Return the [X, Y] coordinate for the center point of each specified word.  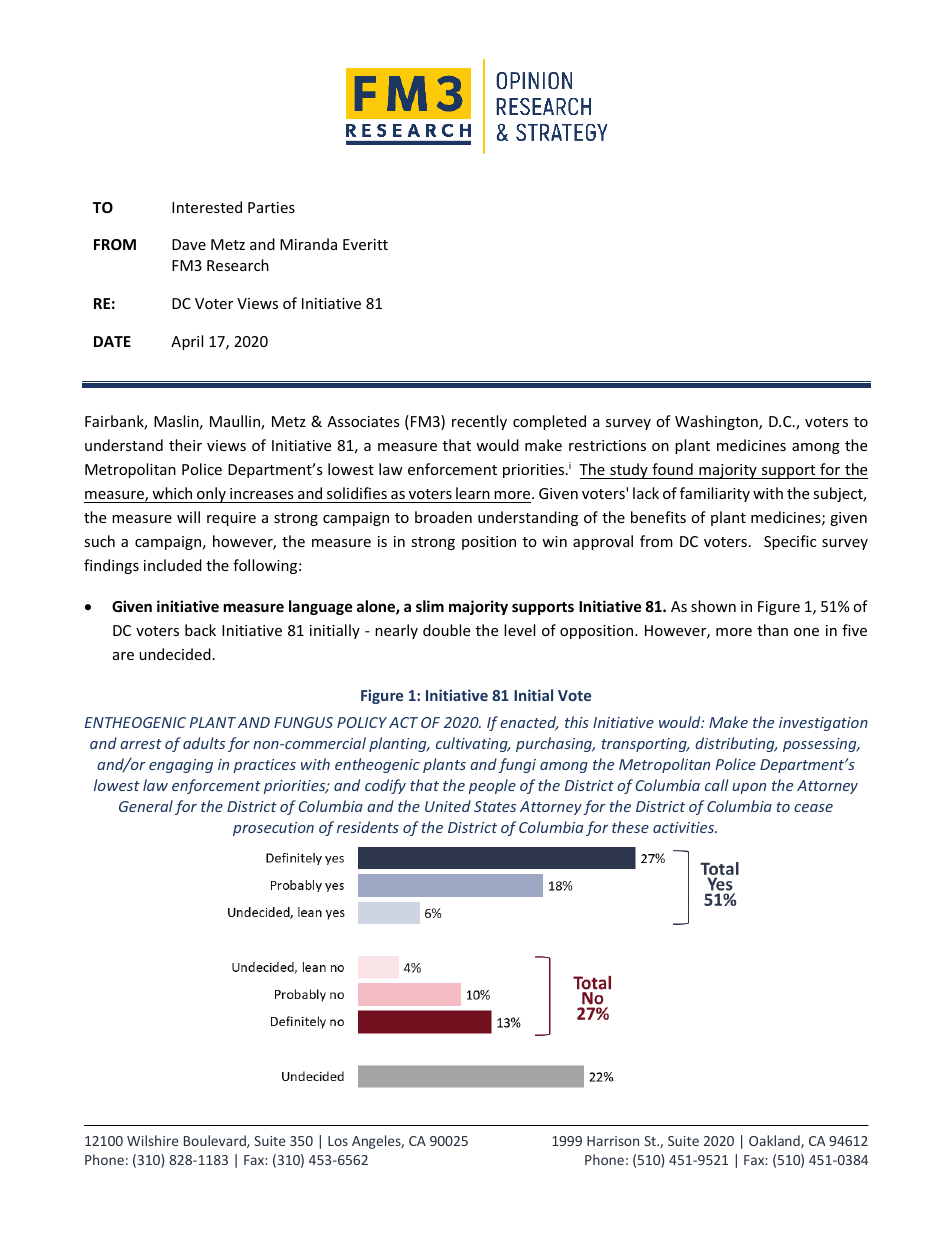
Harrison [613, 1141]
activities [685, 827]
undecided [175, 654]
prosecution [273, 829]
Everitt [365, 244]
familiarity [715, 494]
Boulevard [216, 1141]
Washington [717, 422]
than [772, 630]
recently [479, 422]
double [446, 630]
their [185, 445]
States [495, 806]
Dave [189, 244]
